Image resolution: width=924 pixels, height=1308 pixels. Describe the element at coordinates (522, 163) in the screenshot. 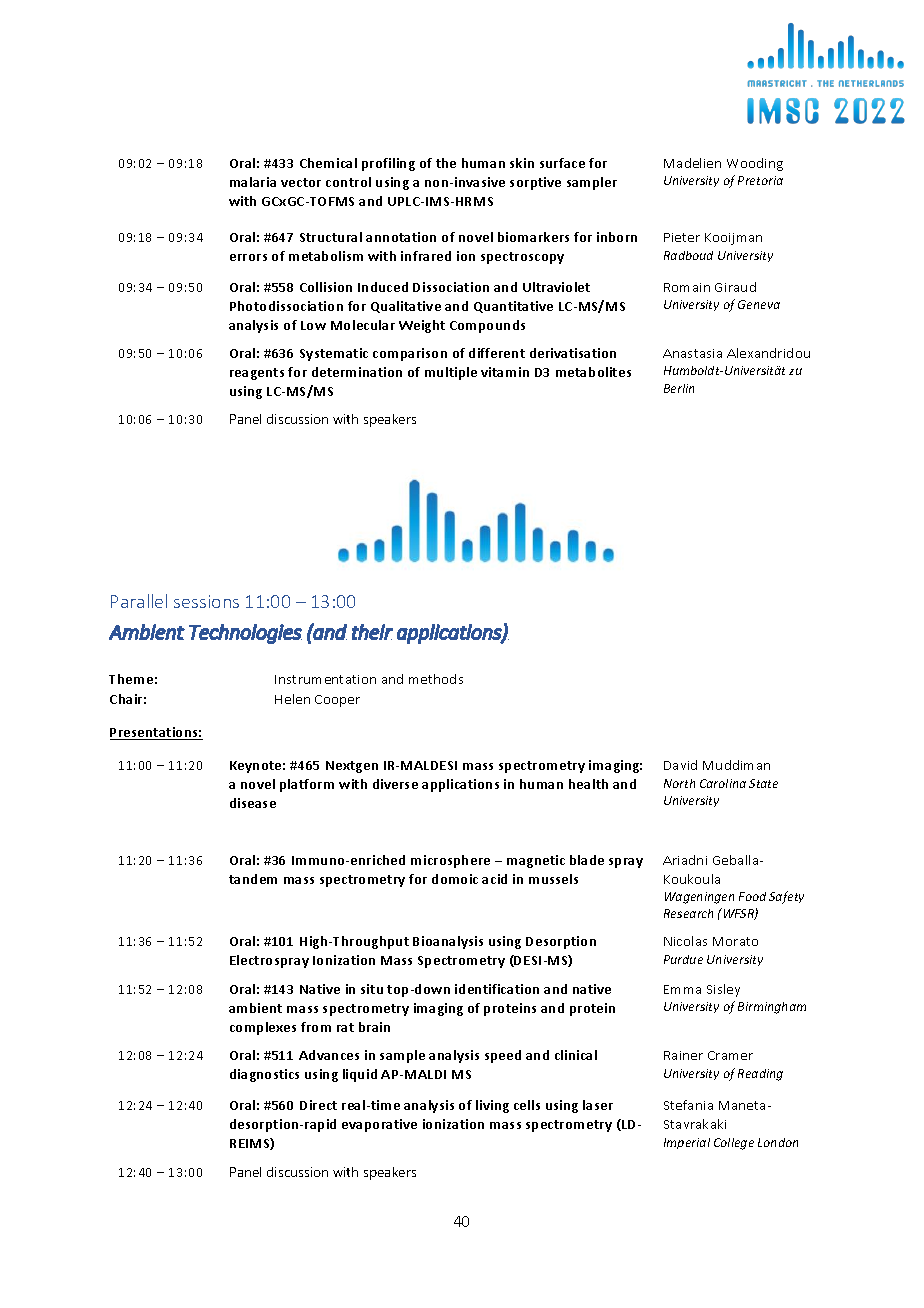

I see `skin` at that location.
